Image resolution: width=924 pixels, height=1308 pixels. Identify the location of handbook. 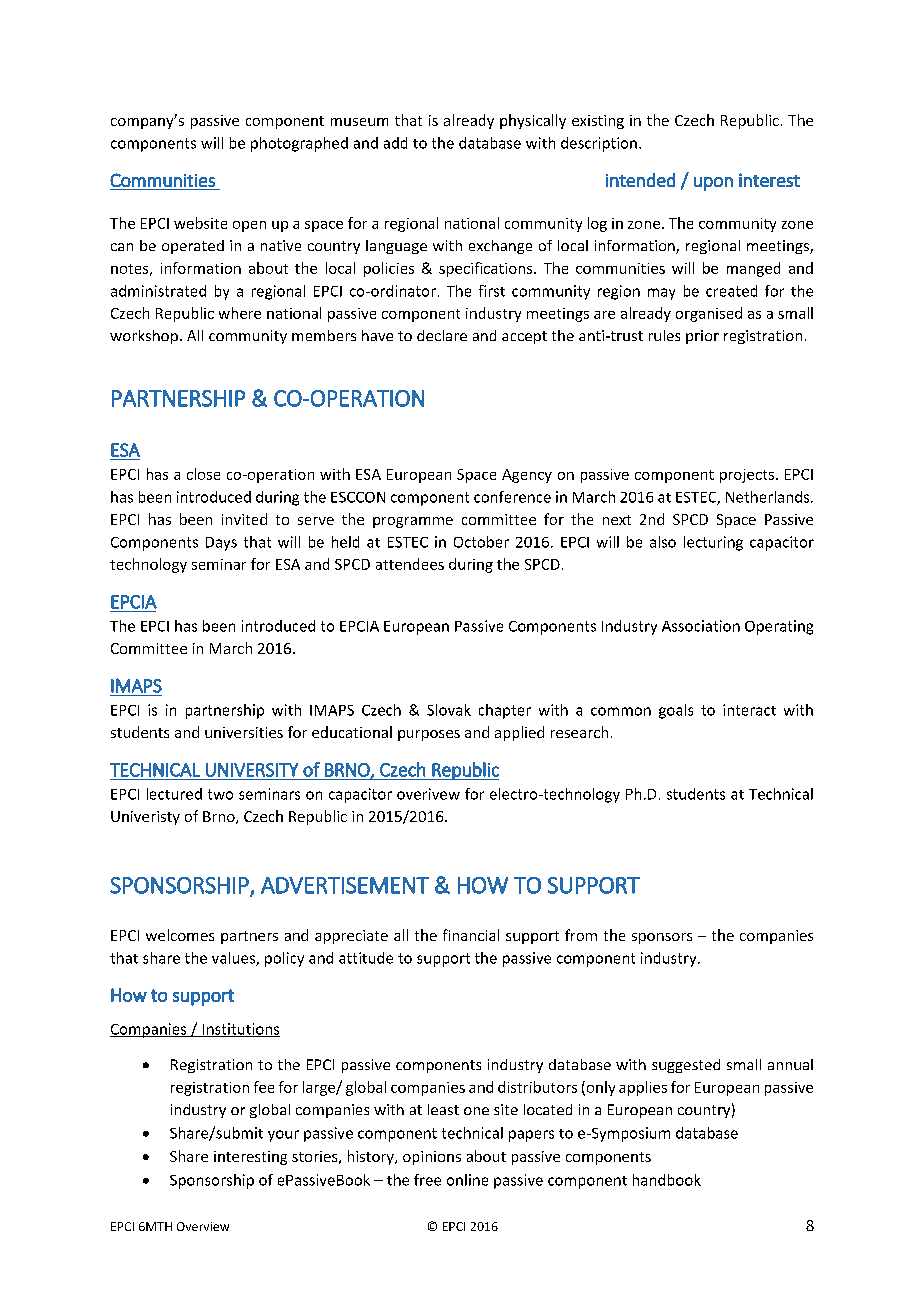
(667, 1180).
